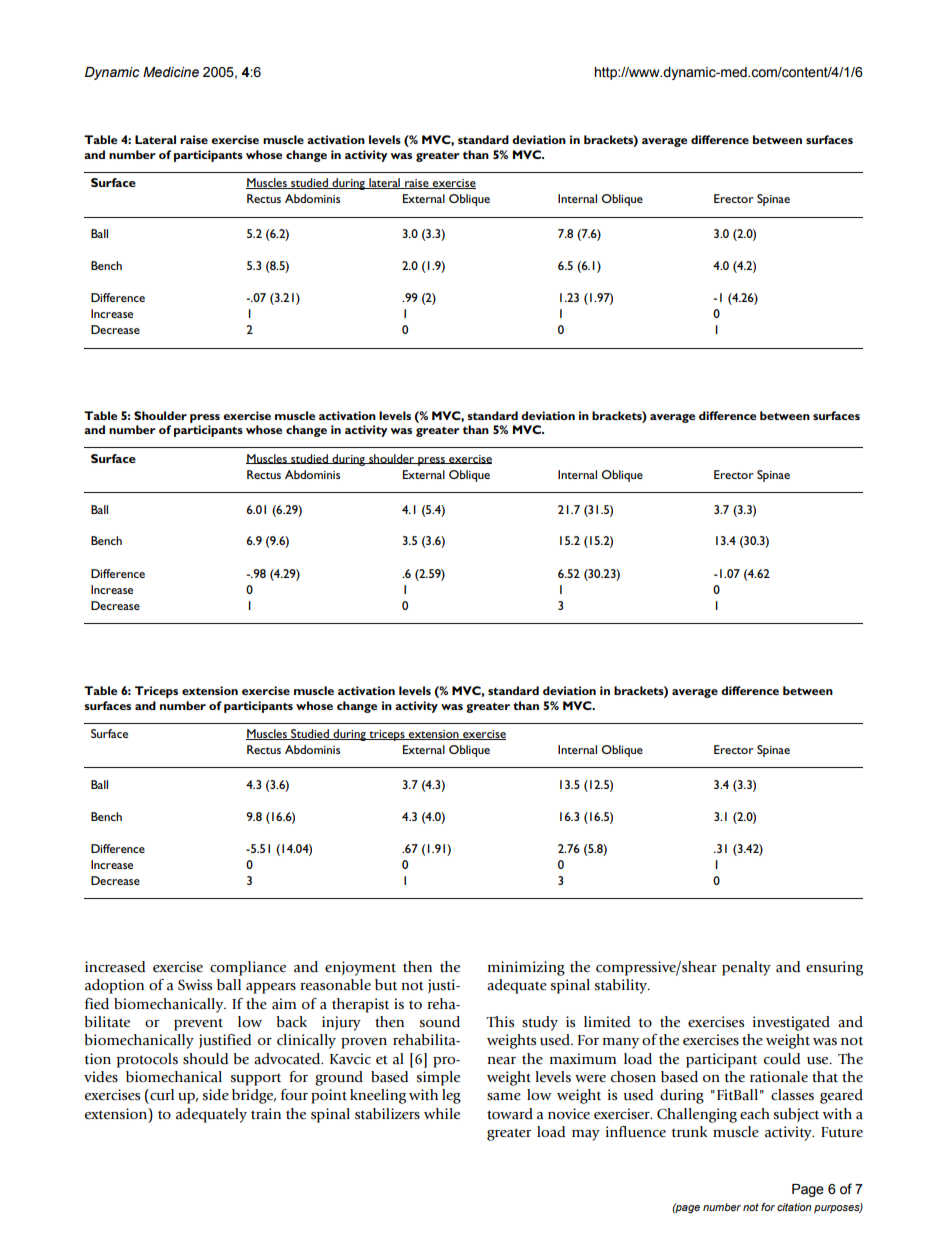 This screenshot has width=952, height=1237. What do you see at coordinates (171, 72) in the screenshot?
I see `Medicine` at bounding box center [171, 72].
